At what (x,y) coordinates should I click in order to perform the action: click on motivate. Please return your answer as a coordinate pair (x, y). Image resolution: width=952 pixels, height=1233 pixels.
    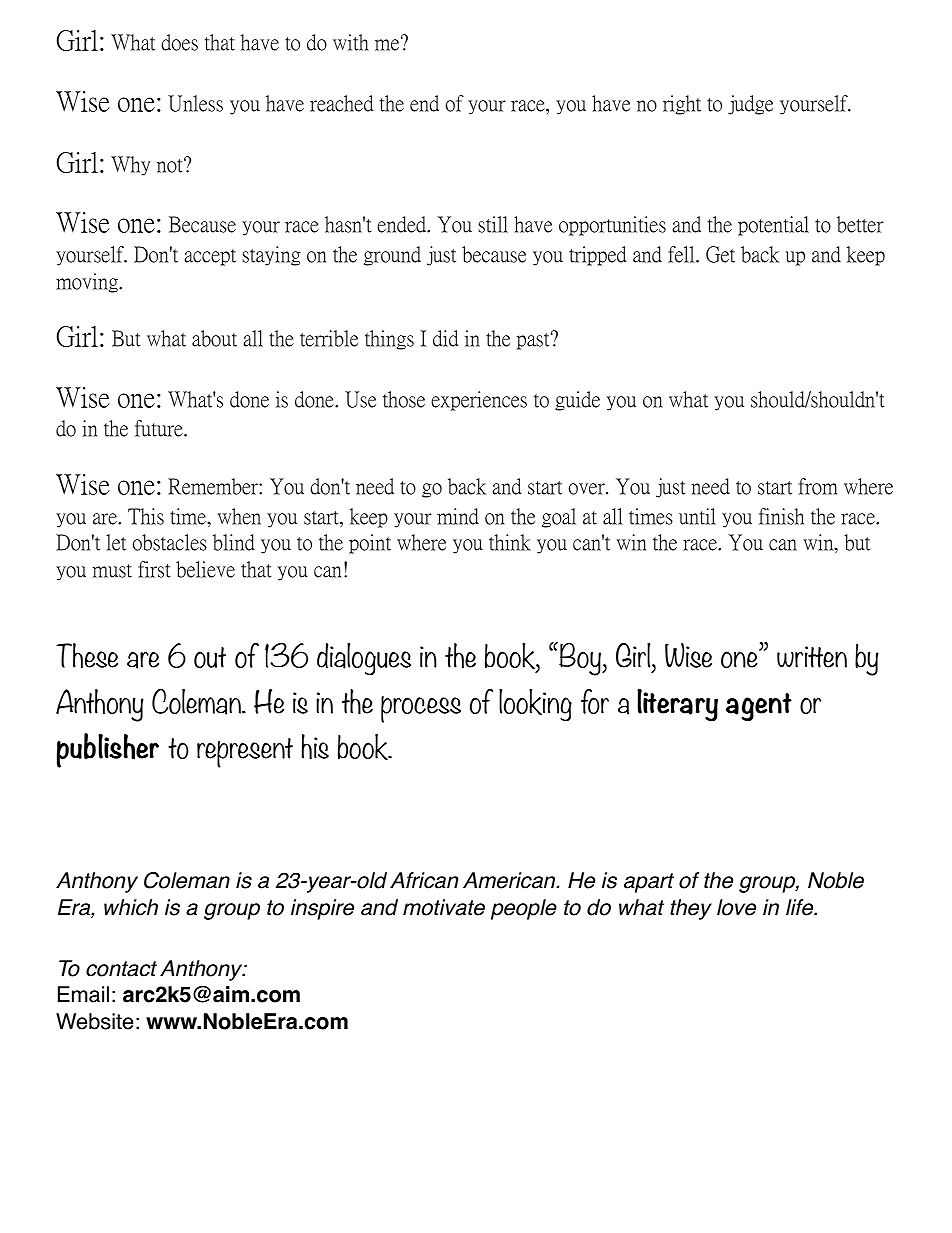
    Looking at the image, I should click on (444, 907).
